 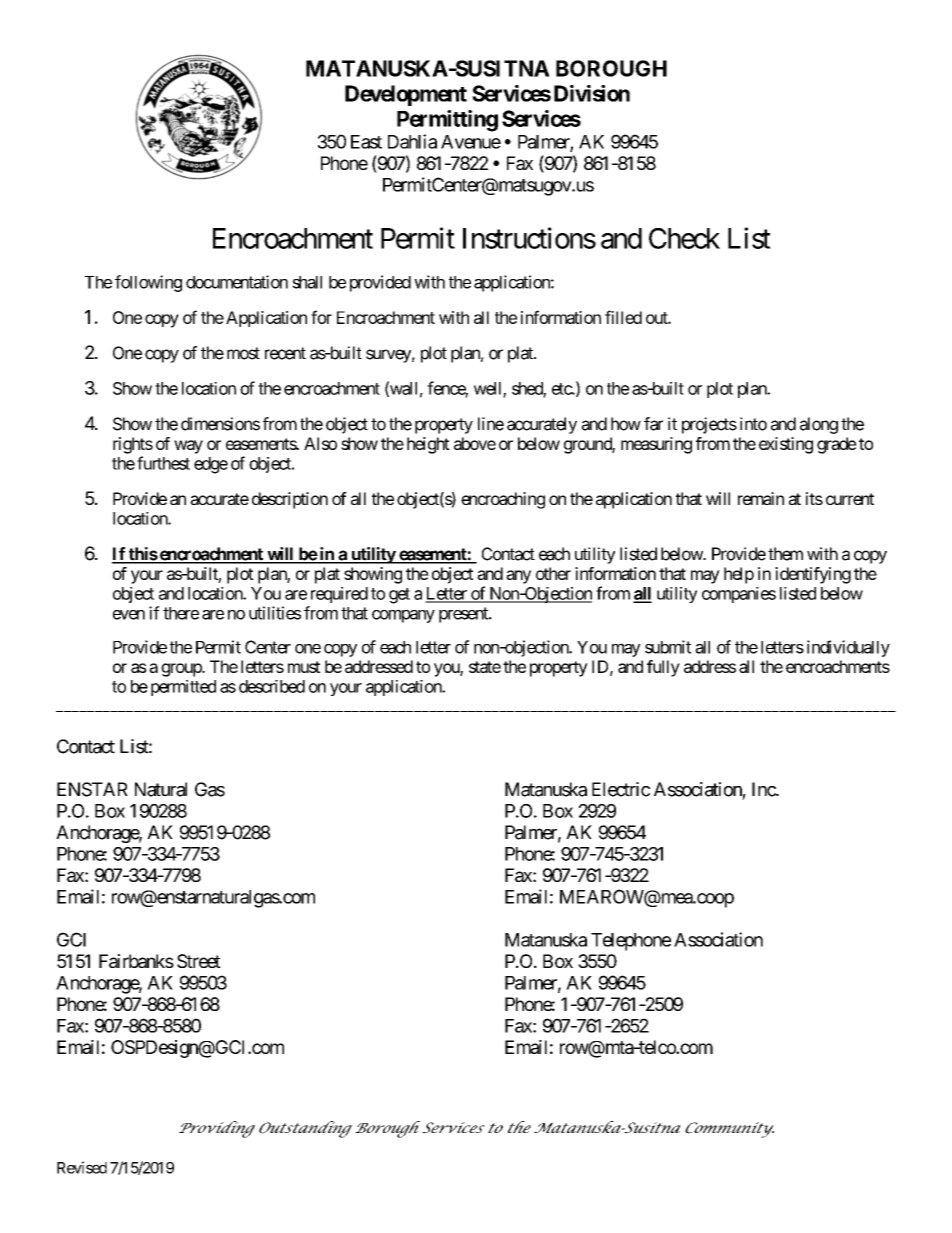 What do you see at coordinates (366, 142) in the screenshot?
I see `East` at bounding box center [366, 142].
